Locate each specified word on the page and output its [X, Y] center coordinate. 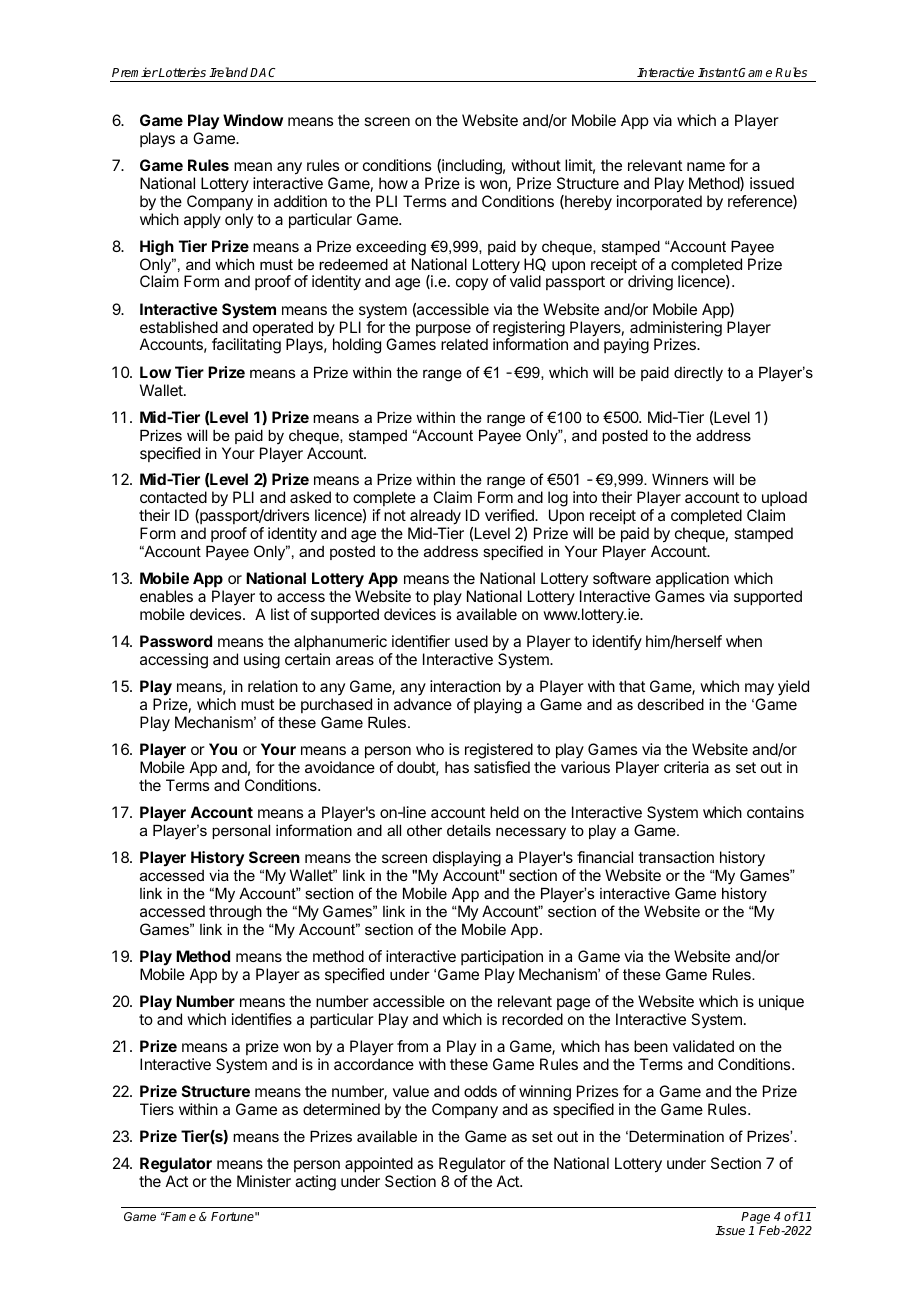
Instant [718, 72]
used [471, 641]
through [235, 913]
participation [502, 958]
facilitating [246, 346]
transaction [676, 857]
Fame [179, 1216]
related [464, 344]
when [744, 641]
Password [176, 641]
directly [698, 374]
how [393, 183]
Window [253, 120]
